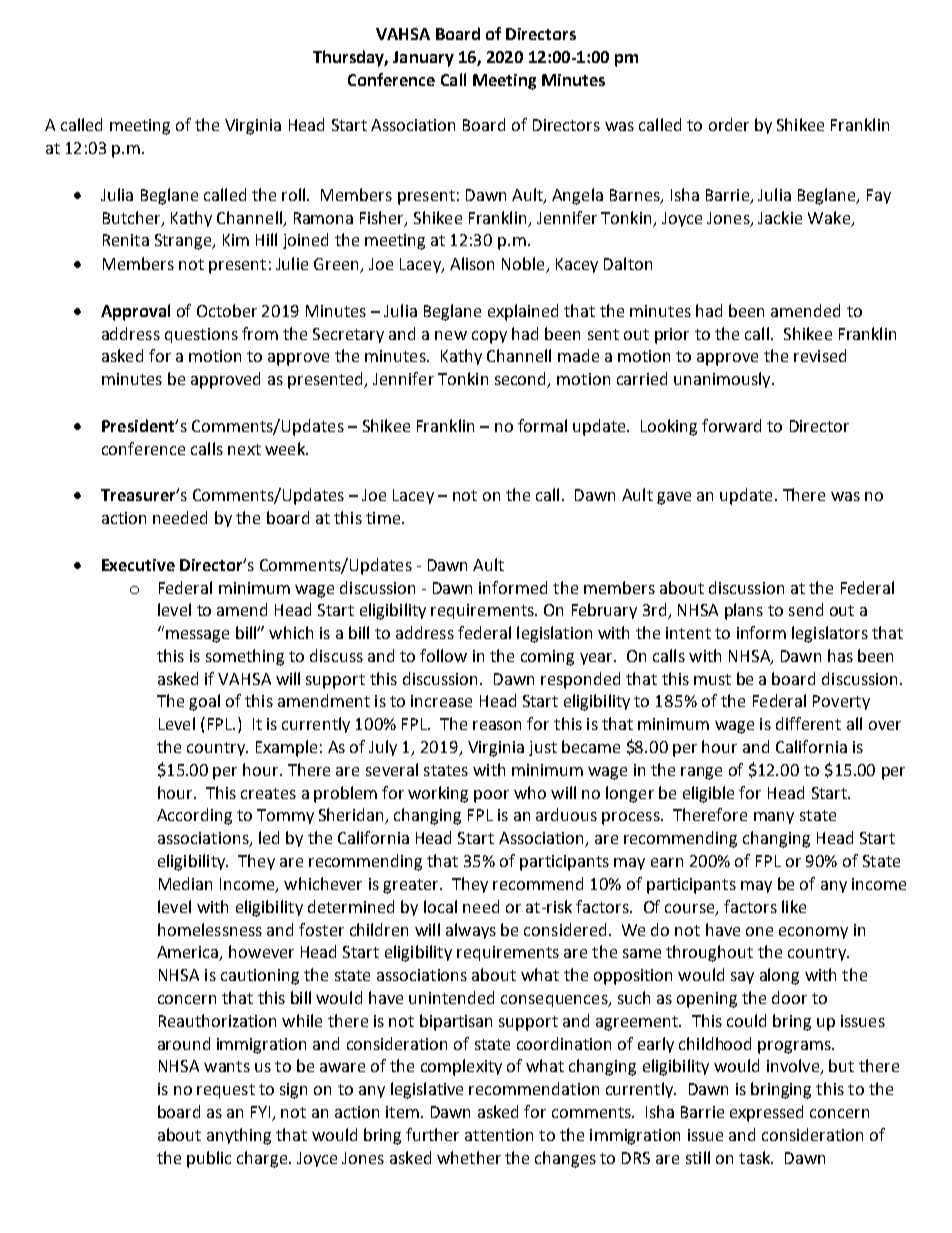 The image size is (952, 1233). I want to click on anything, so click(239, 1136).
